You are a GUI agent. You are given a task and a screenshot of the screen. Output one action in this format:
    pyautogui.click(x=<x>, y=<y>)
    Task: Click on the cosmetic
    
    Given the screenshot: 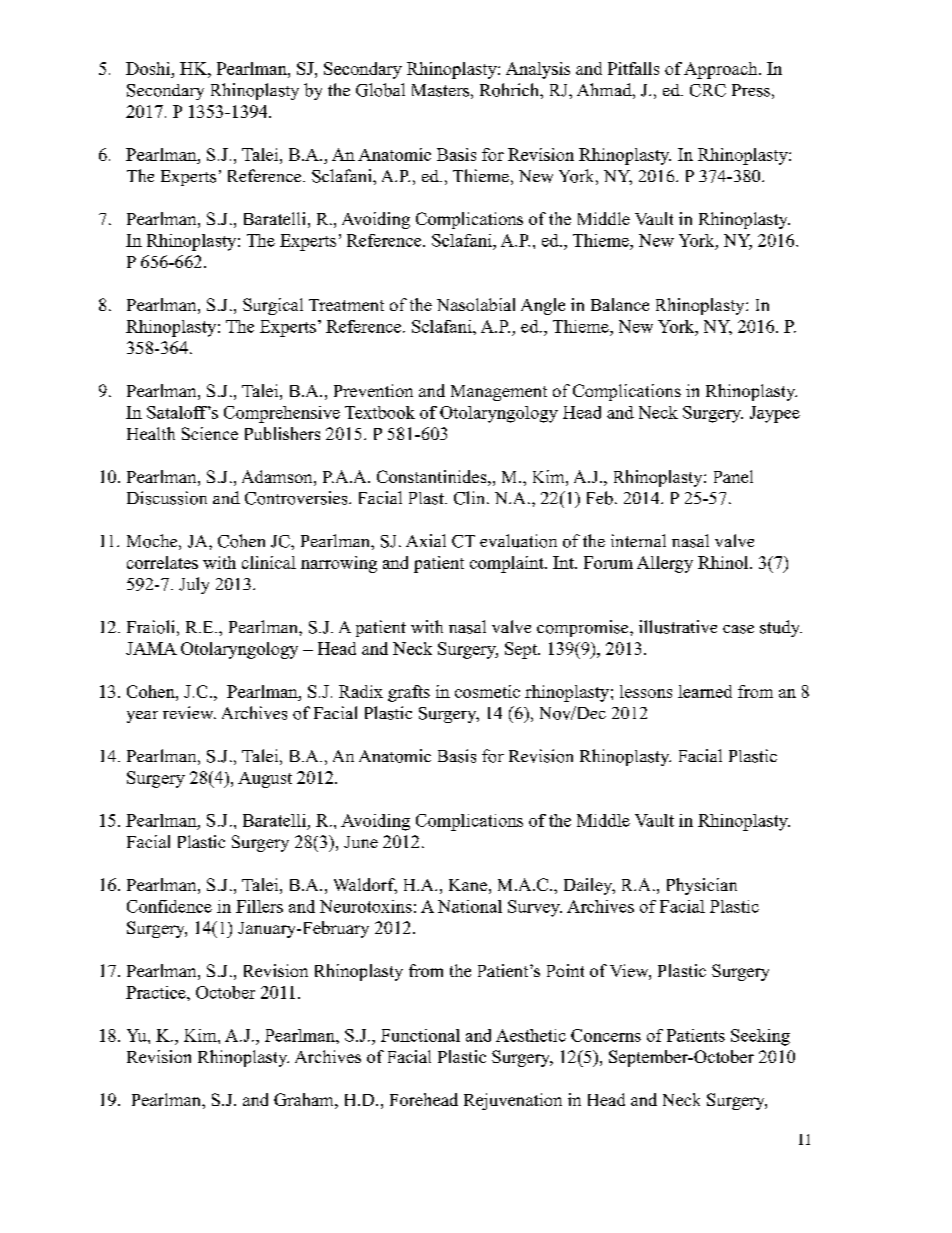 What is the action you would take?
    pyautogui.click(x=487, y=691)
